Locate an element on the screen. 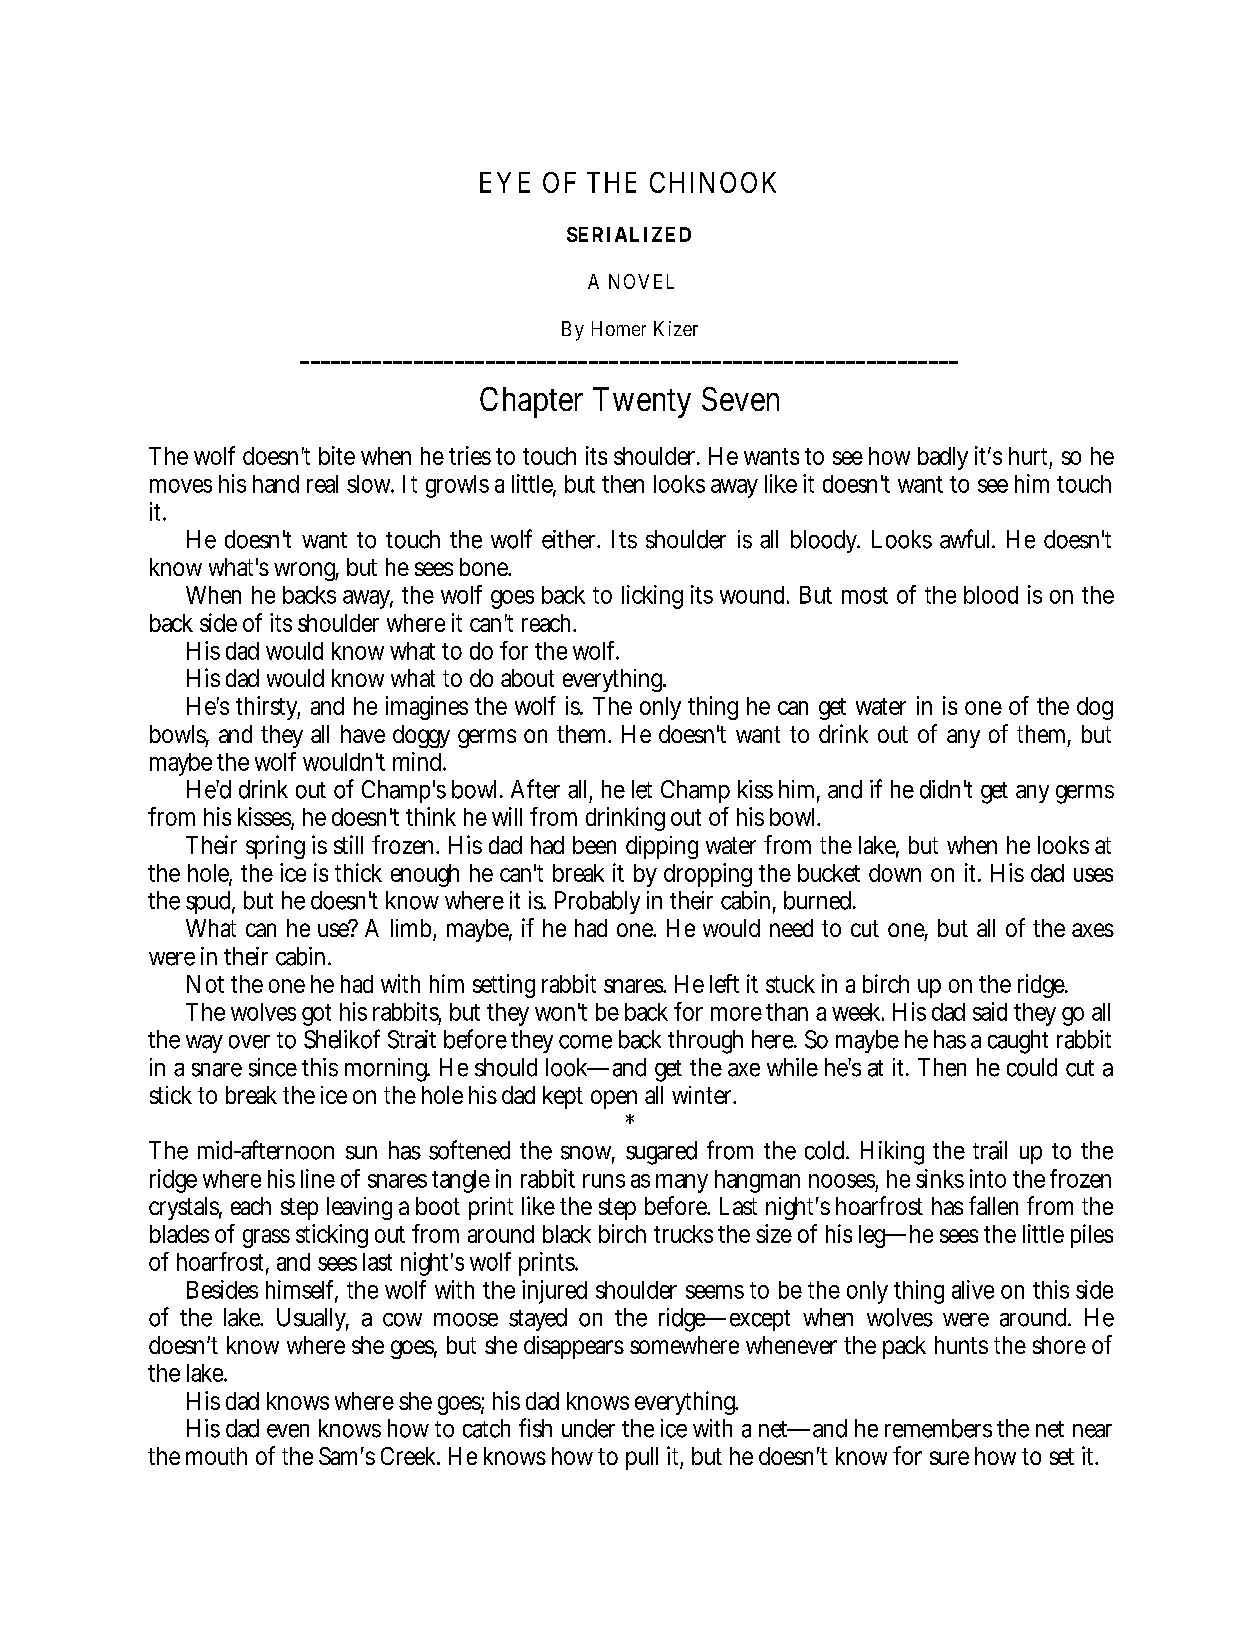  CHINOOK is located at coordinates (713, 182).
